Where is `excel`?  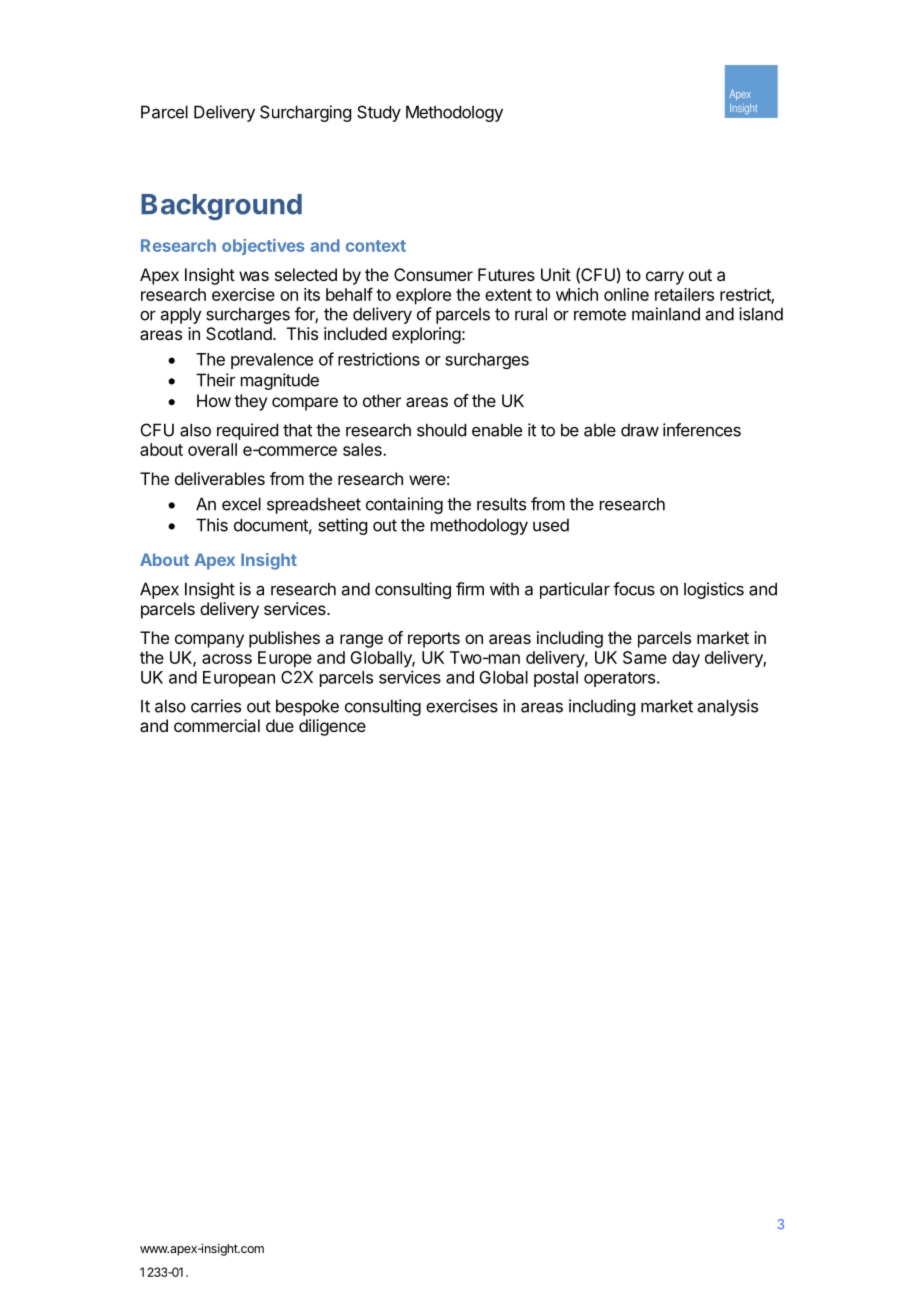
excel is located at coordinates (241, 504).
